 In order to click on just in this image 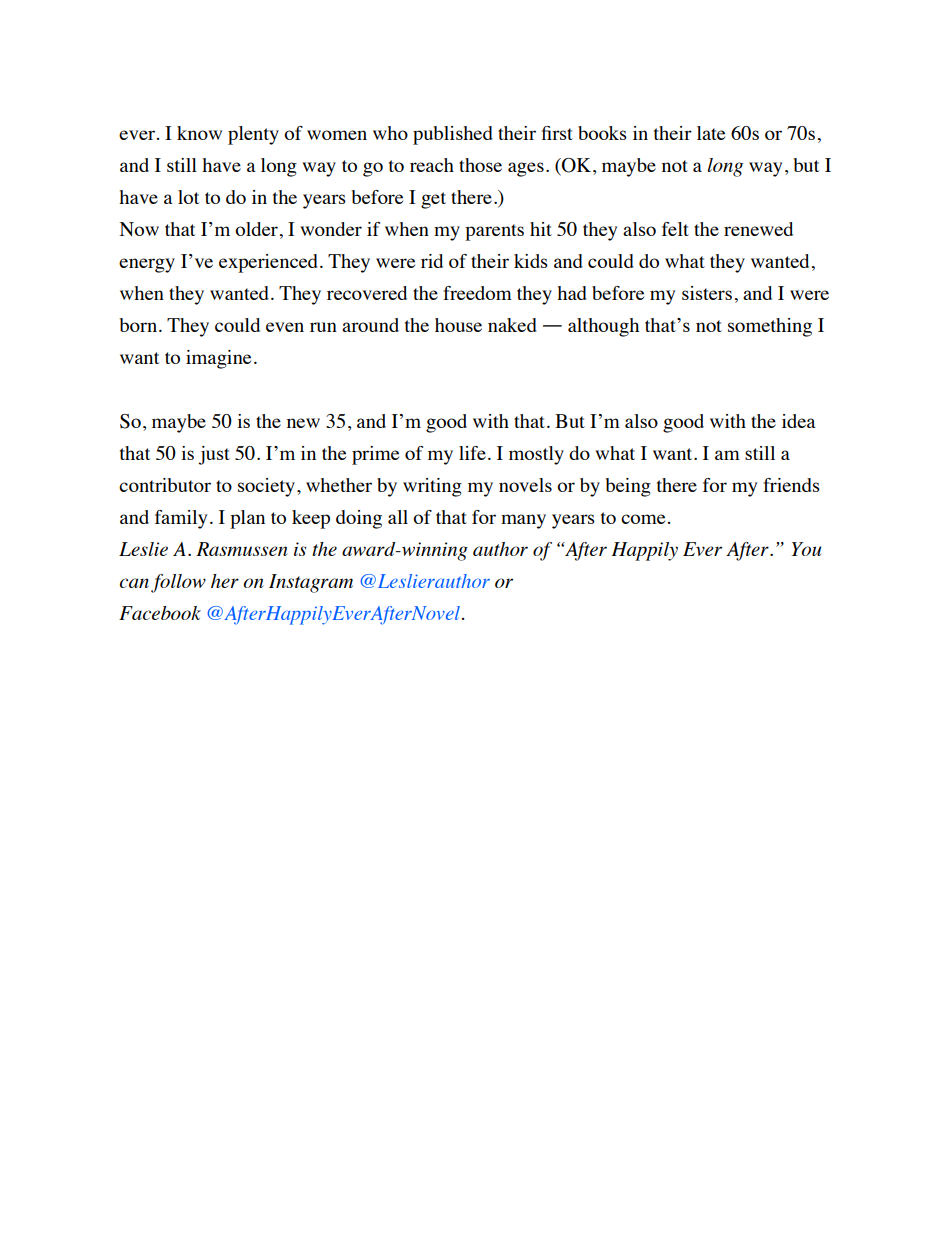, I will do `click(214, 455)`.
